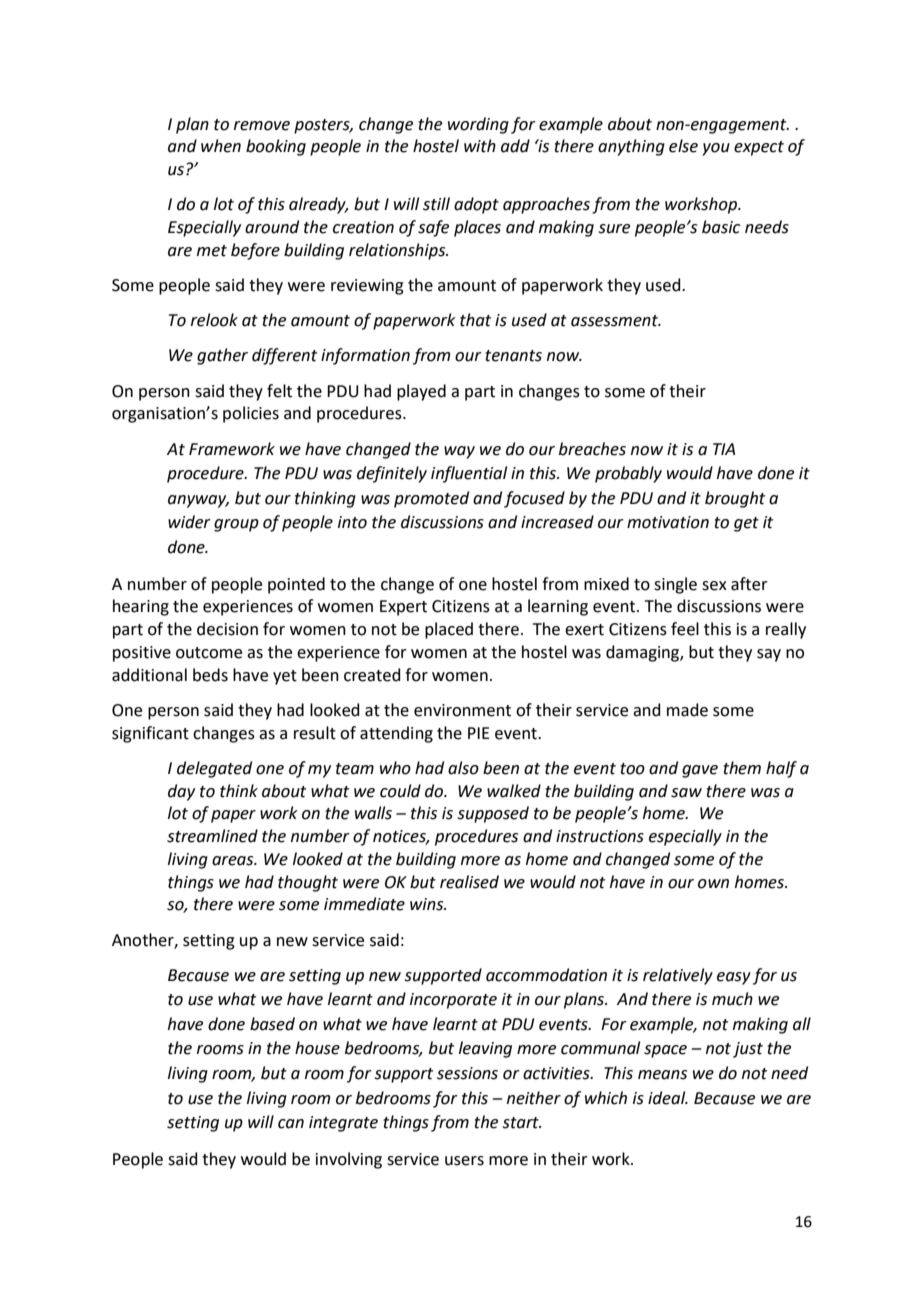  I want to click on when, so click(221, 146).
